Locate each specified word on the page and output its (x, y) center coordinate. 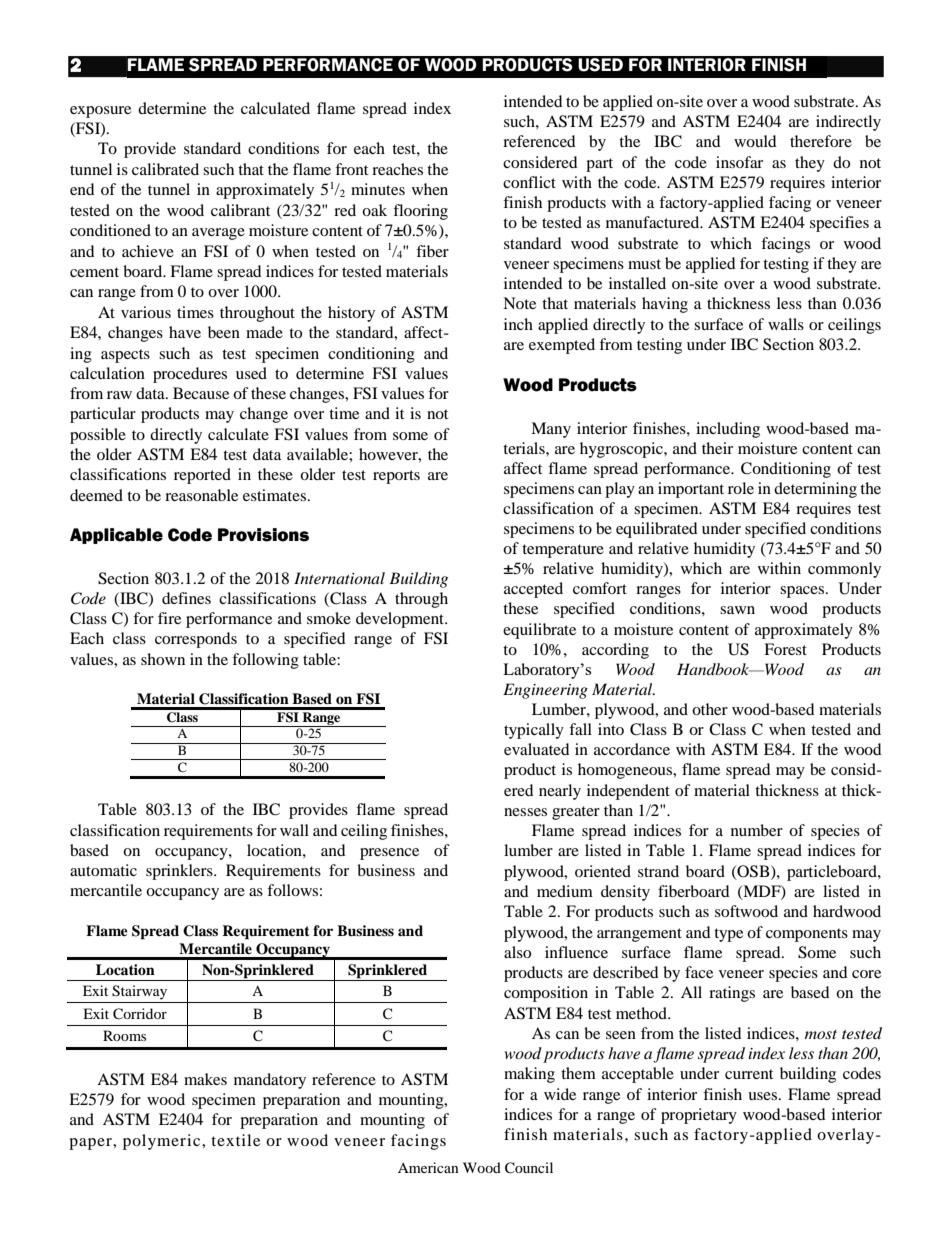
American (428, 1167)
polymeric (163, 1142)
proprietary (699, 1116)
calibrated (165, 169)
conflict (529, 182)
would (755, 141)
